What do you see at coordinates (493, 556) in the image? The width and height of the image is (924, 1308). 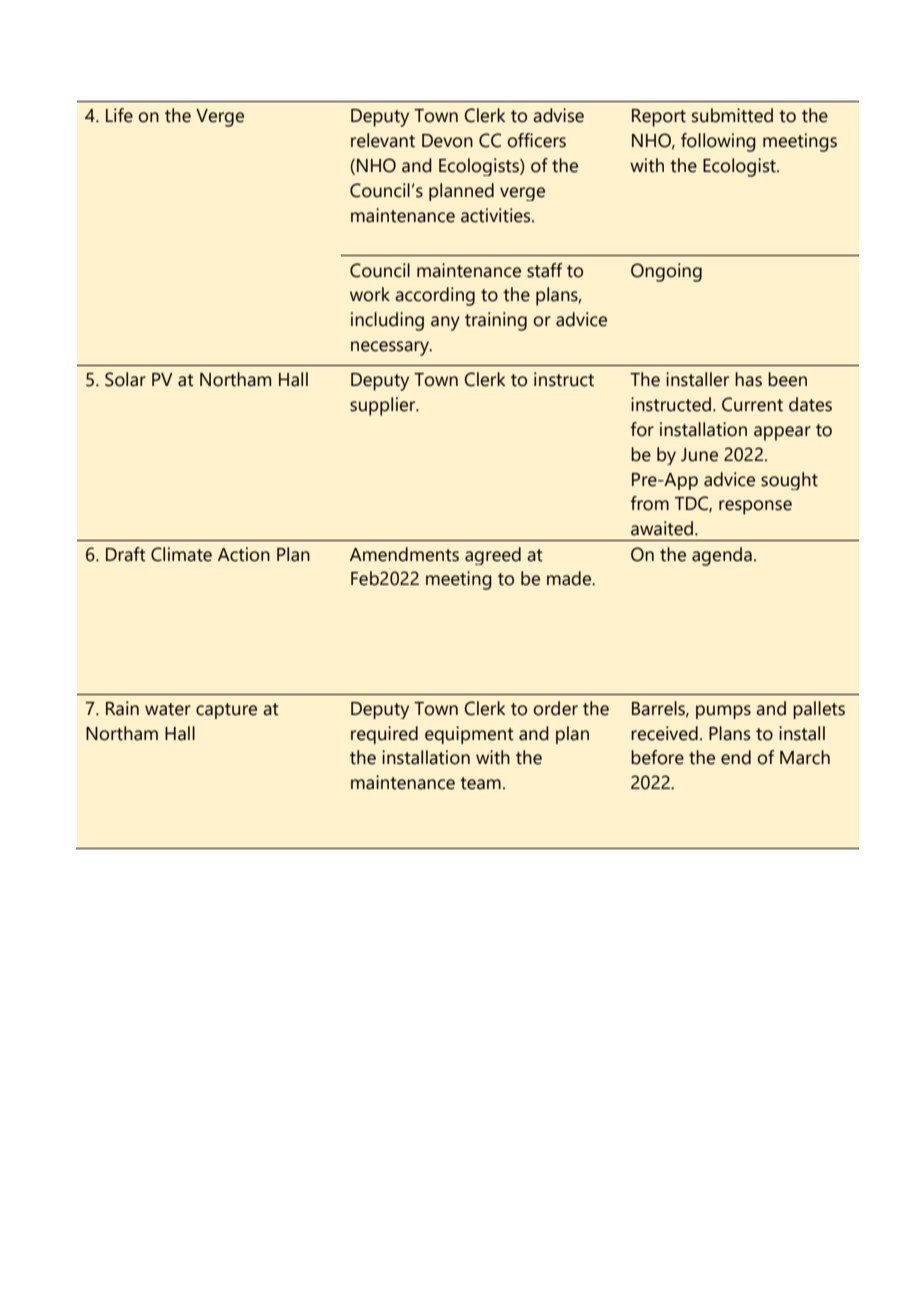 I see `agreed` at bounding box center [493, 556].
